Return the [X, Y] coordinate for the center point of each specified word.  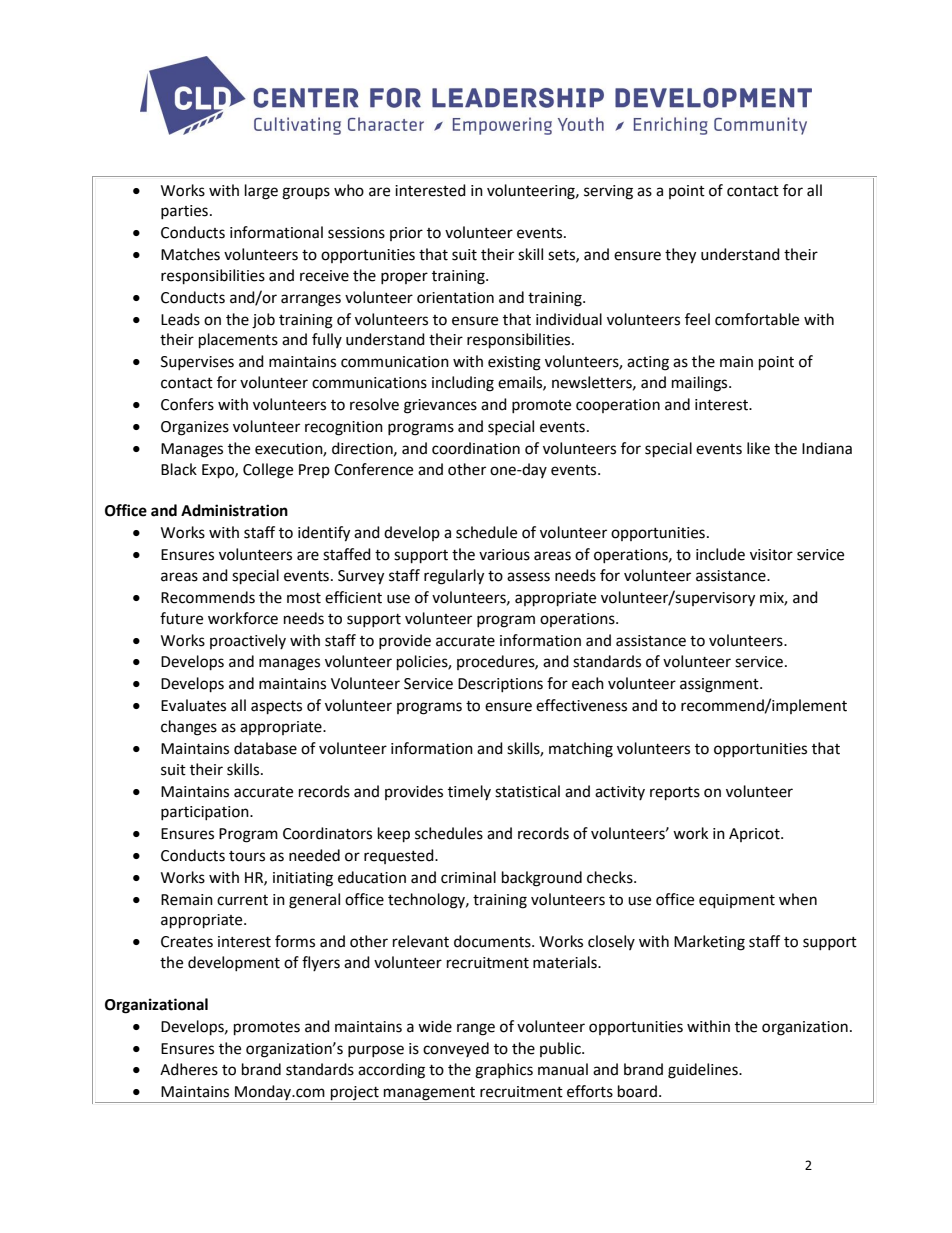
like [758, 448]
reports [675, 794]
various [504, 555]
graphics [504, 1071]
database [265, 748]
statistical [527, 791]
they [680, 256]
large [261, 192]
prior [406, 234]
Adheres [189, 1069]
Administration [234, 510]
